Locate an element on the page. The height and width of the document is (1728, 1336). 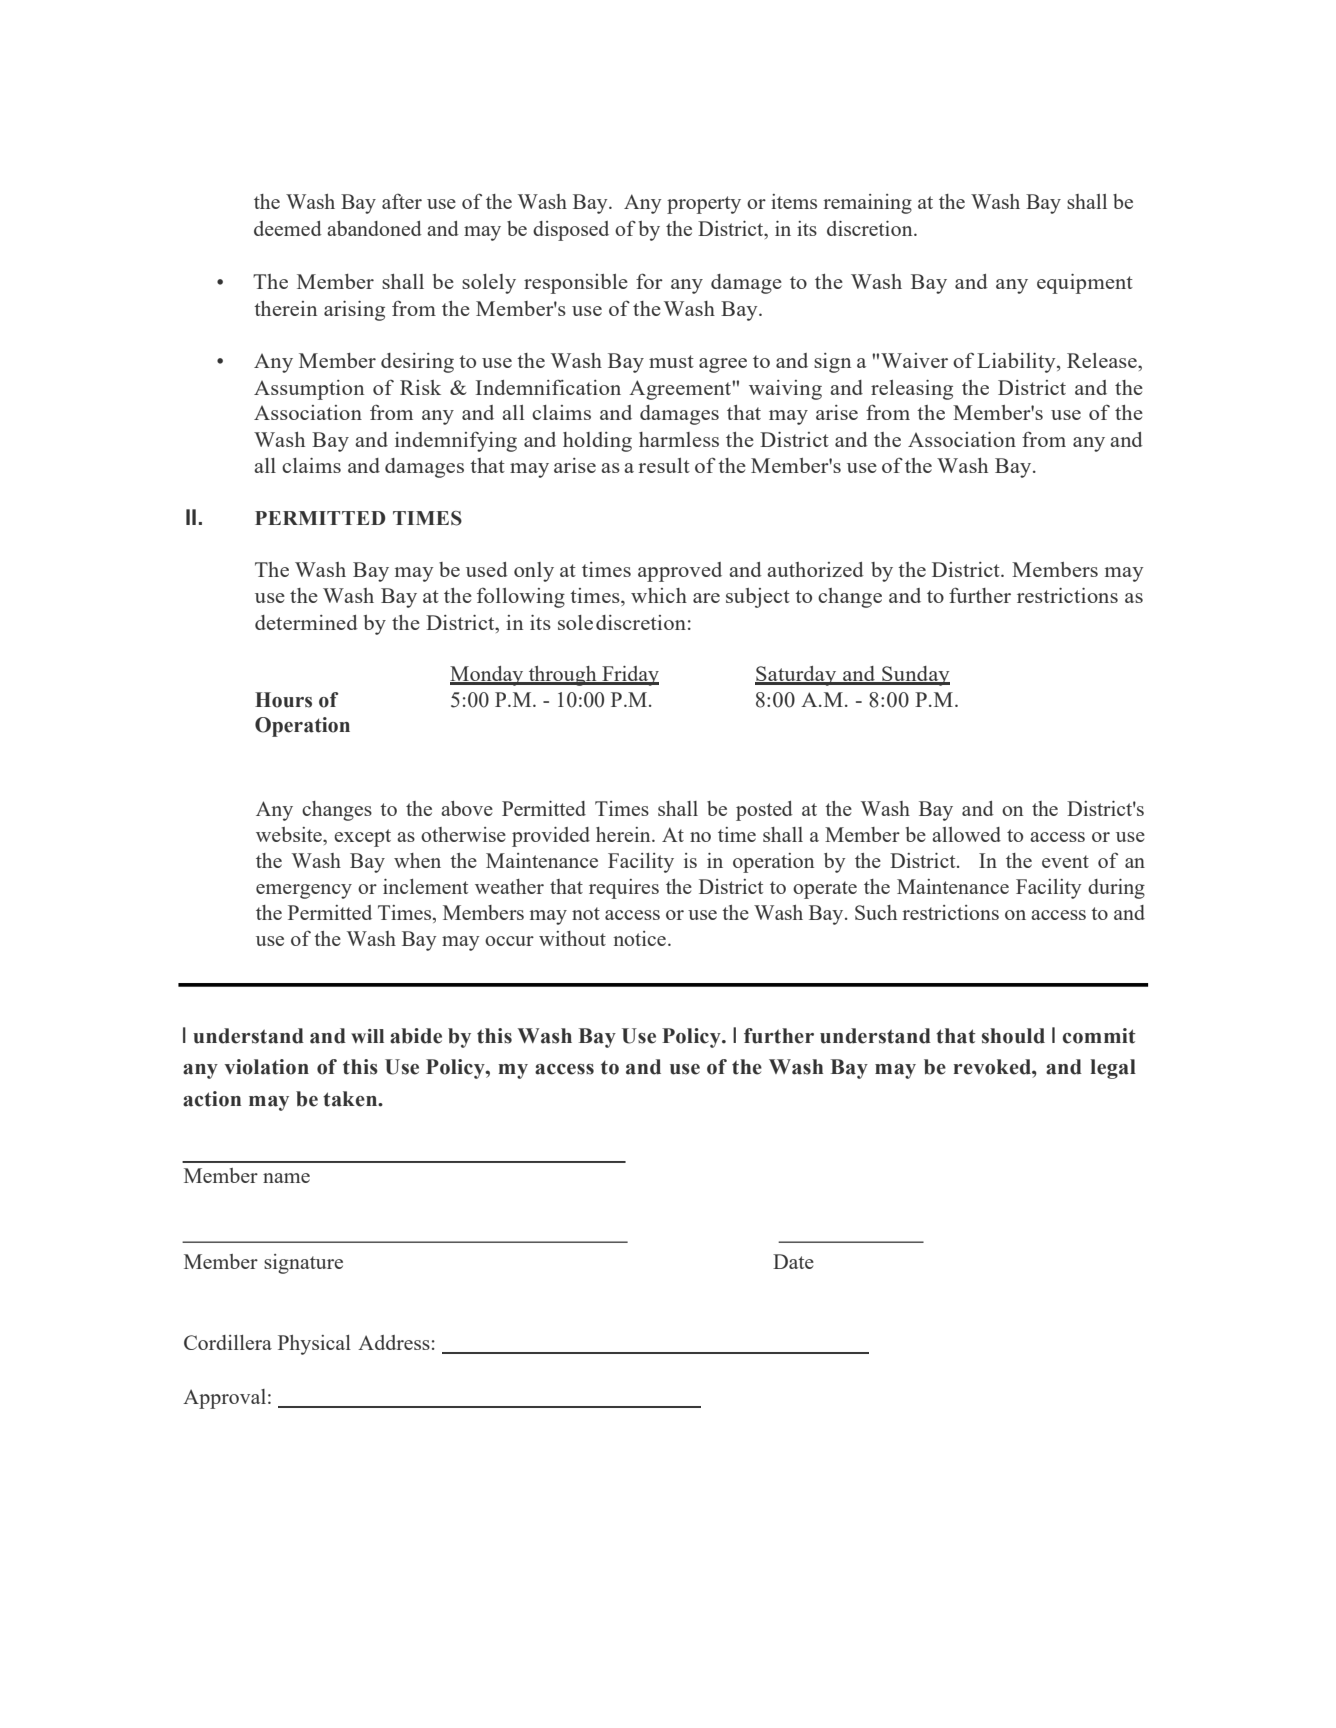
should is located at coordinates (1013, 1036).
